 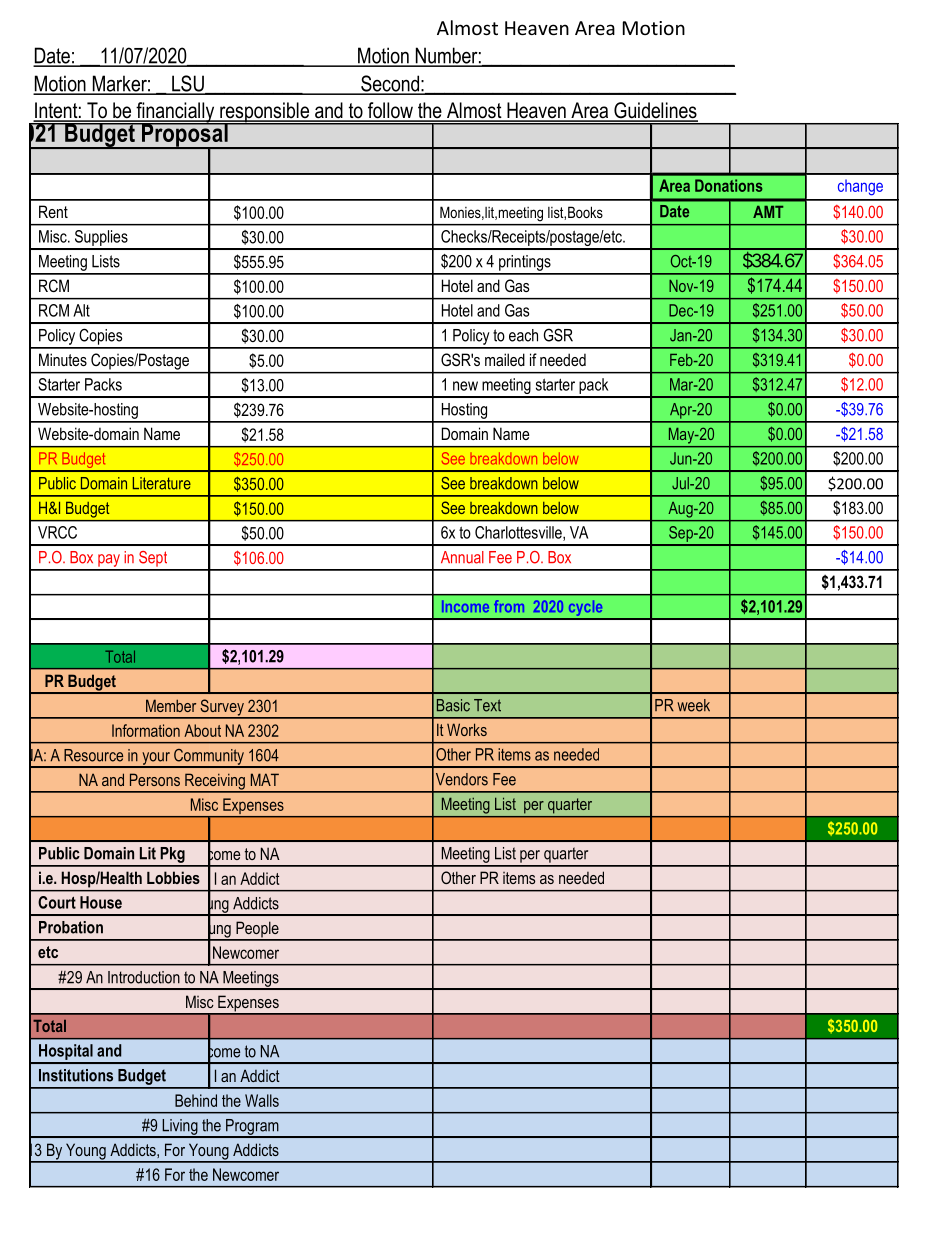 What do you see at coordinates (487, 705) in the document?
I see `Text` at bounding box center [487, 705].
